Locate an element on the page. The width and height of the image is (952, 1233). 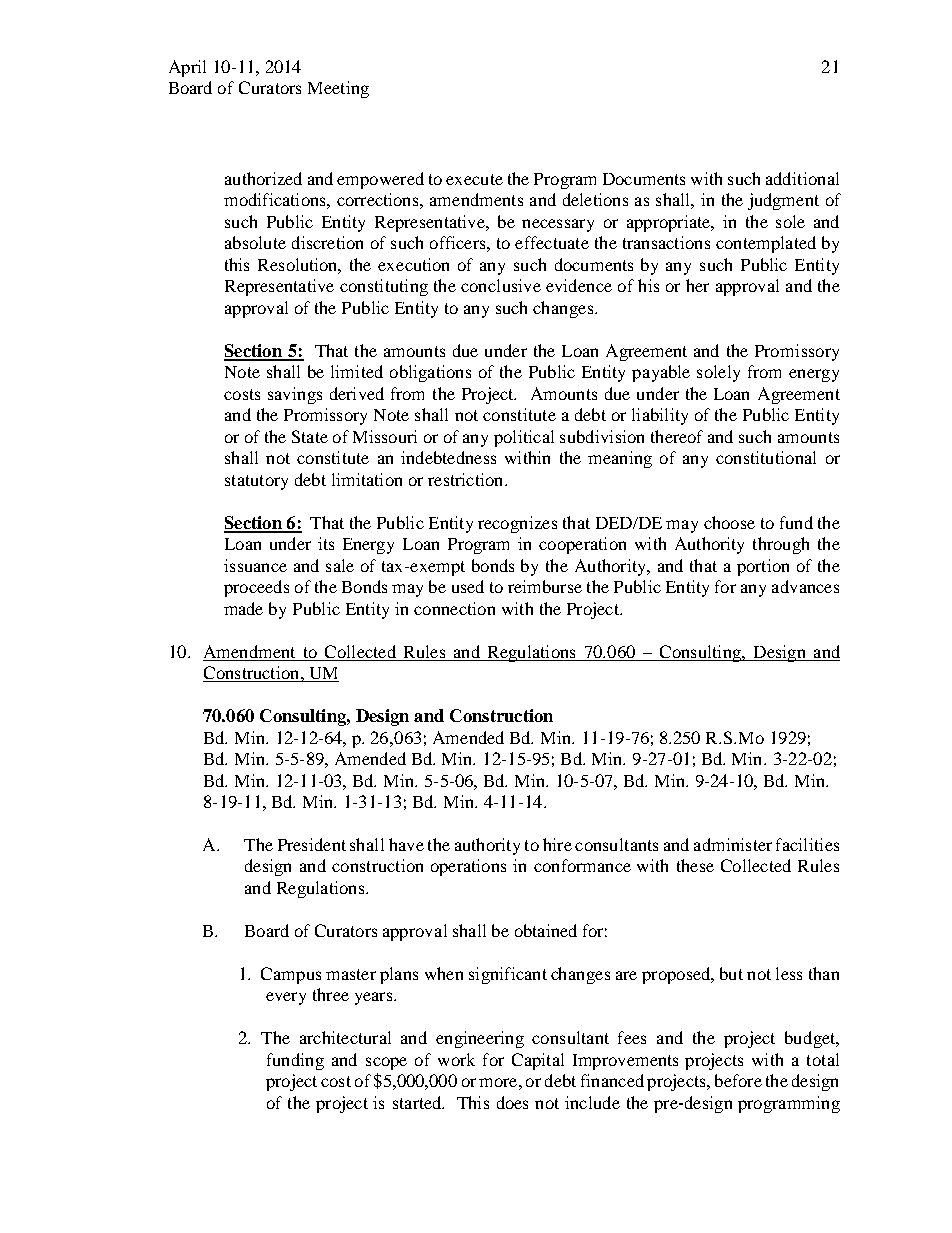
used is located at coordinates (468, 586).
